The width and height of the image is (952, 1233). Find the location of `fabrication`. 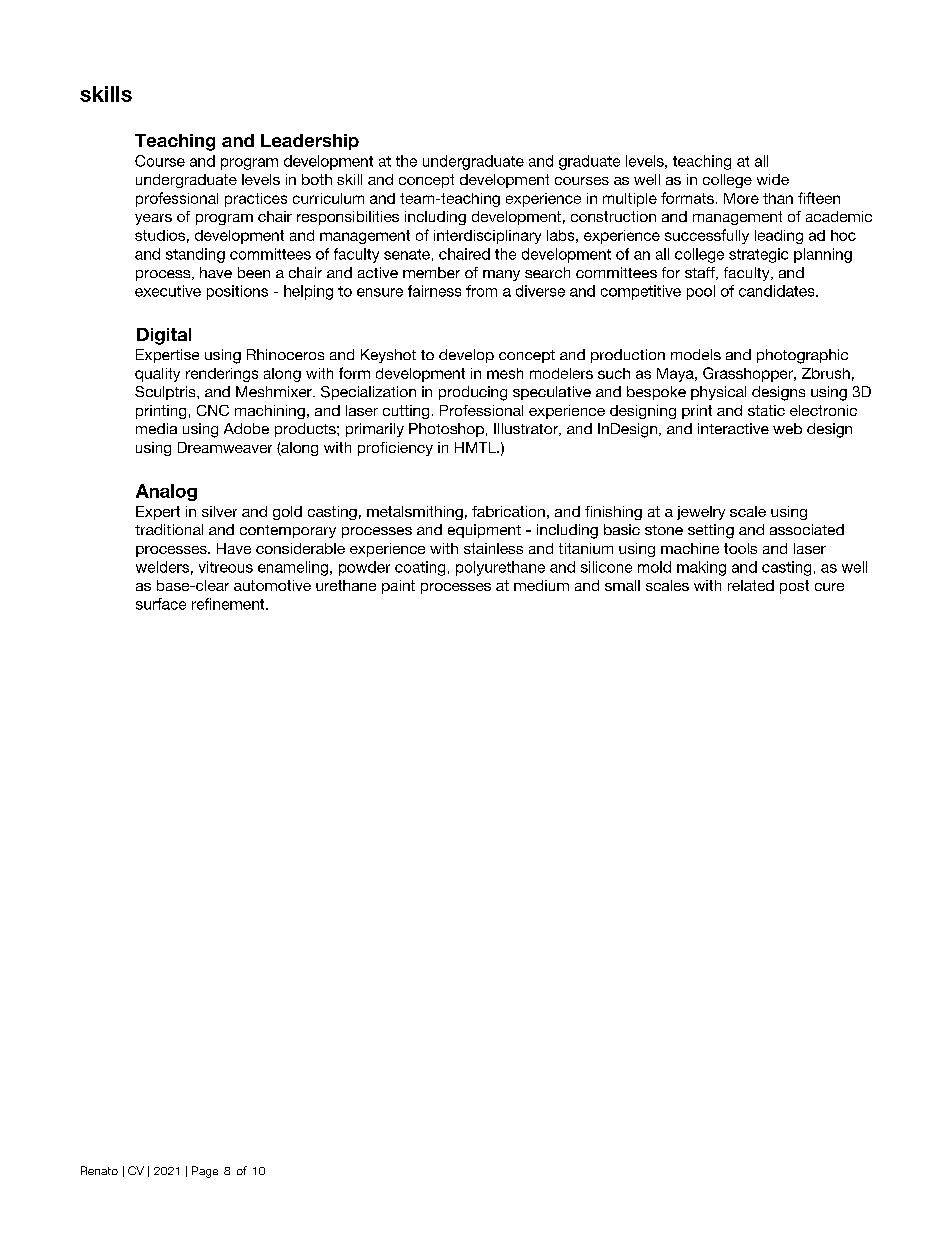

fabrication is located at coordinates (508, 511).
